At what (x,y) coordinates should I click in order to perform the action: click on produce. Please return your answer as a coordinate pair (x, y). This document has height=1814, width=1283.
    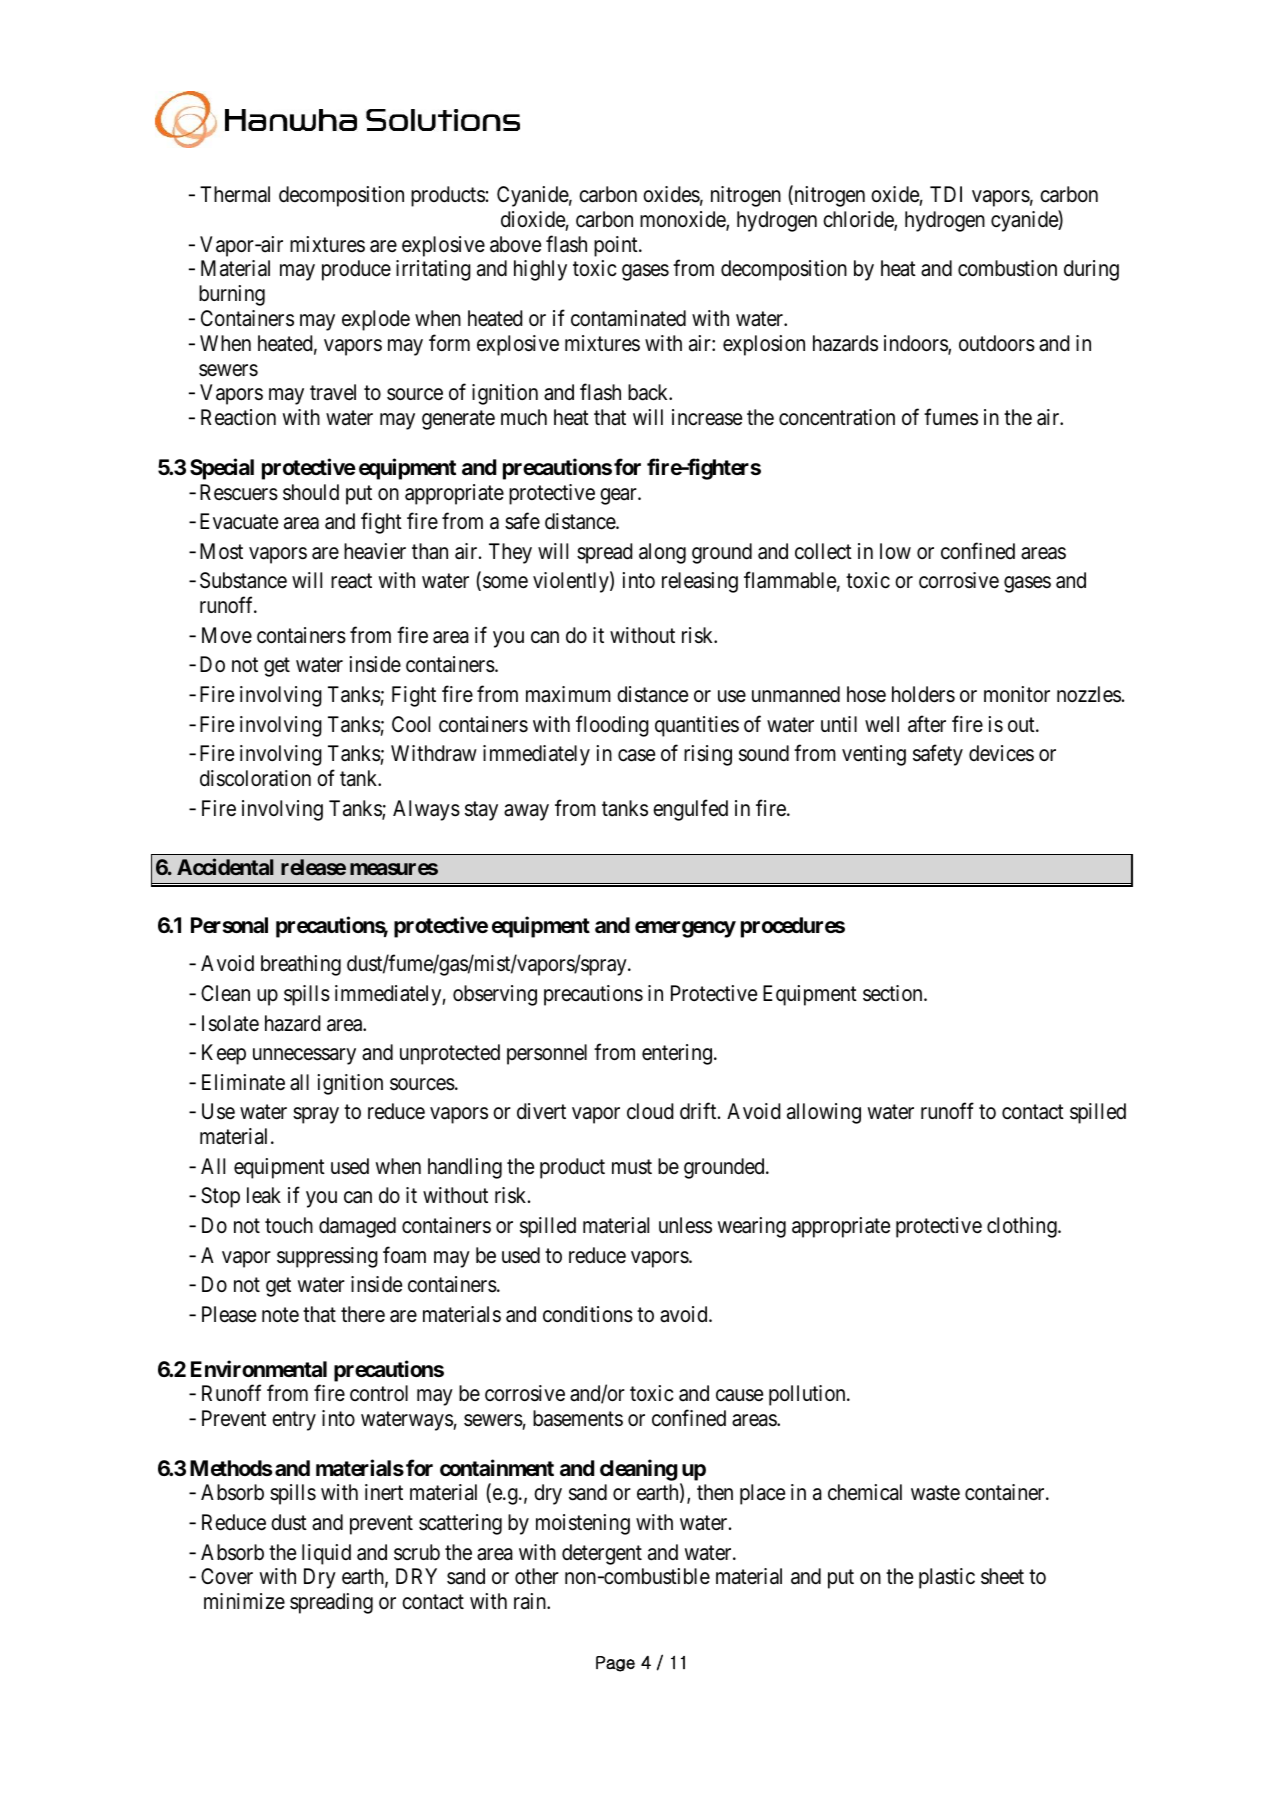
    Looking at the image, I should click on (356, 270).
